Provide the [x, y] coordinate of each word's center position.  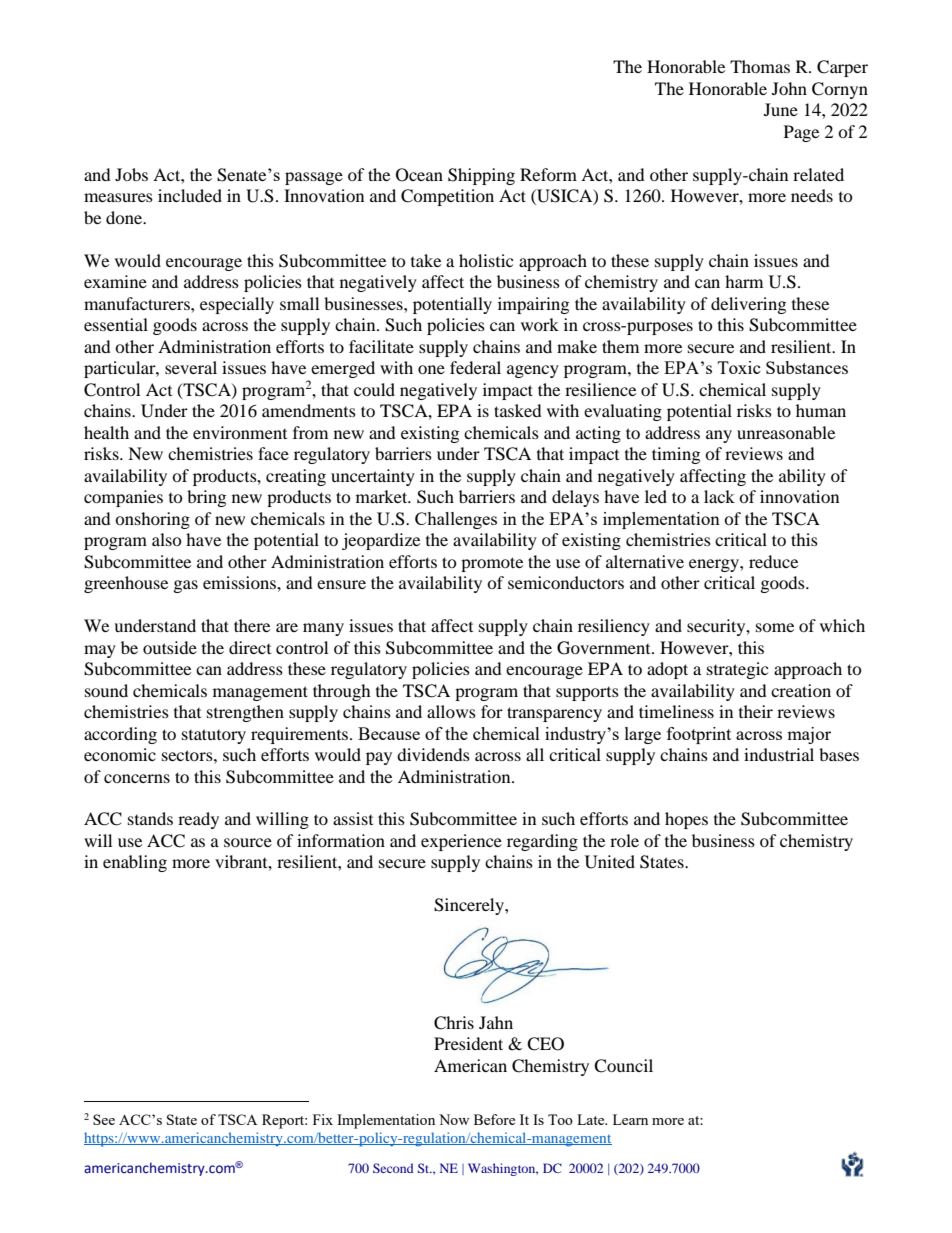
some [775, 627]
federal [475, 367]
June [781, 109]
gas [186, 586]
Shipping [481, 176]
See [104, 1119]
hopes [686, 820]
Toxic [739, 367]
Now [454, 1119]
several [191, 367]
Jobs [131, 174]
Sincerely [470, 906]
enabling [135, 863]
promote [492, 564]
